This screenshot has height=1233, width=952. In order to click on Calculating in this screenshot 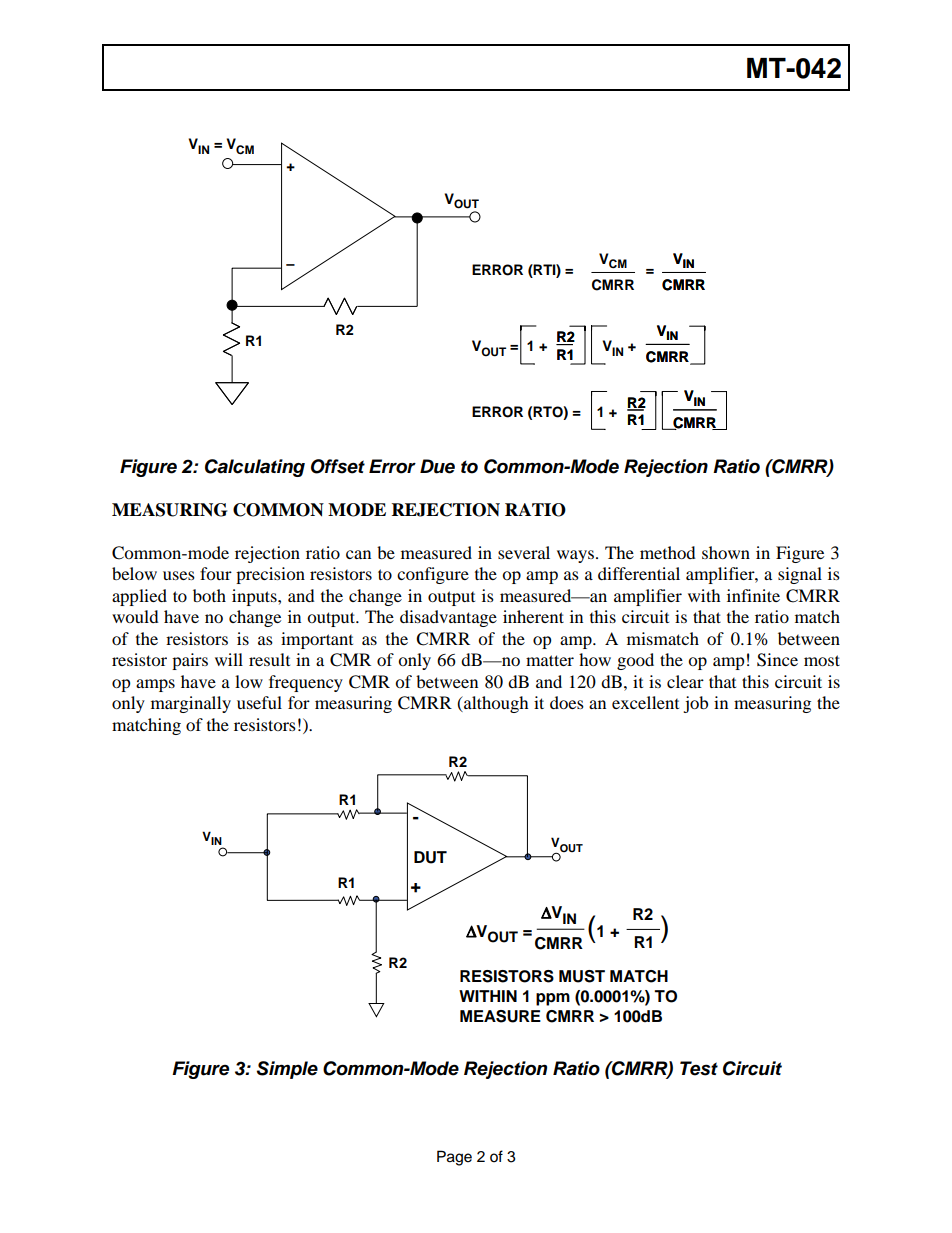, I will do `click(255, 468)`.
